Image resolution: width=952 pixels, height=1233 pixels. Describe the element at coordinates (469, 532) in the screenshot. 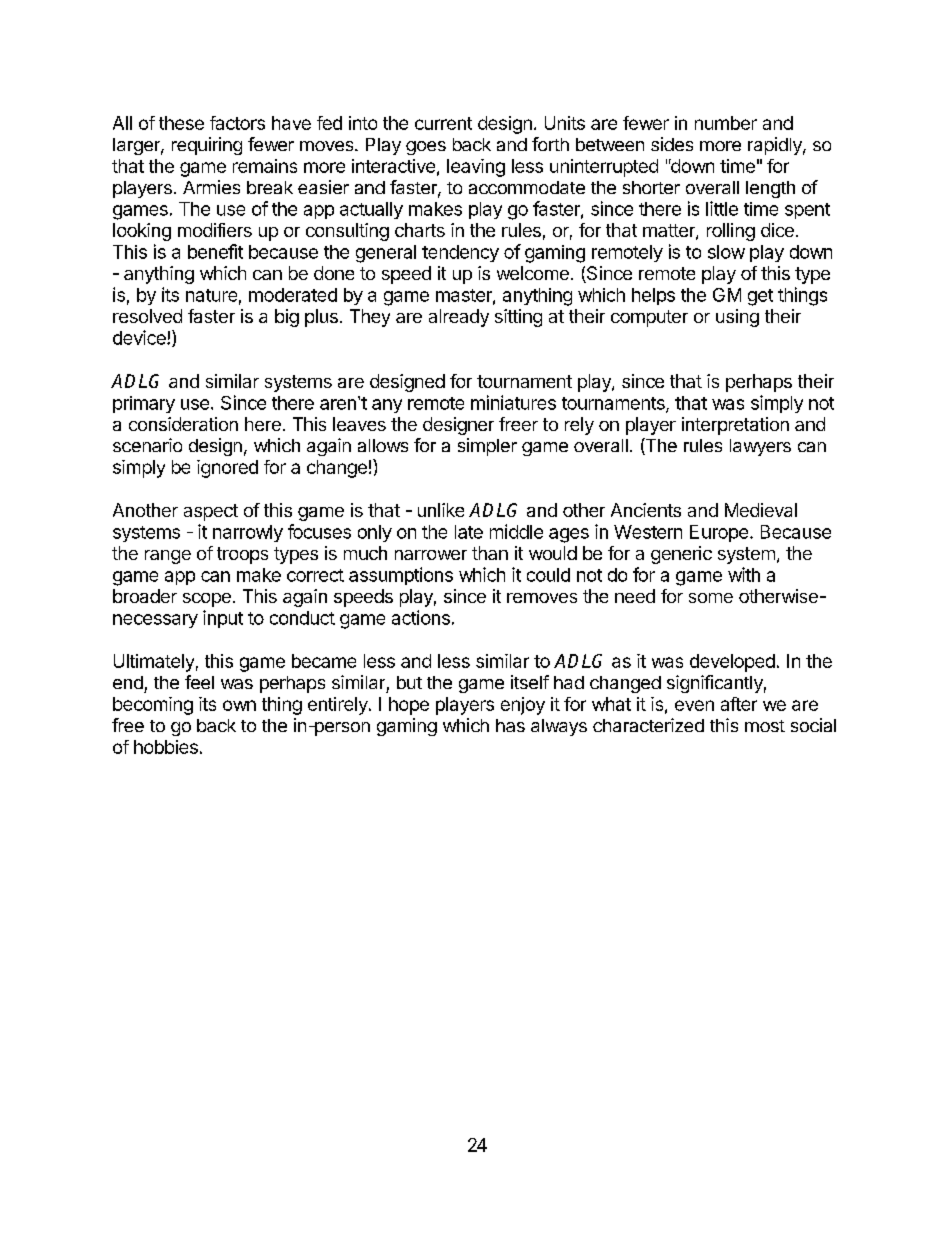

I see `late` at that location.
